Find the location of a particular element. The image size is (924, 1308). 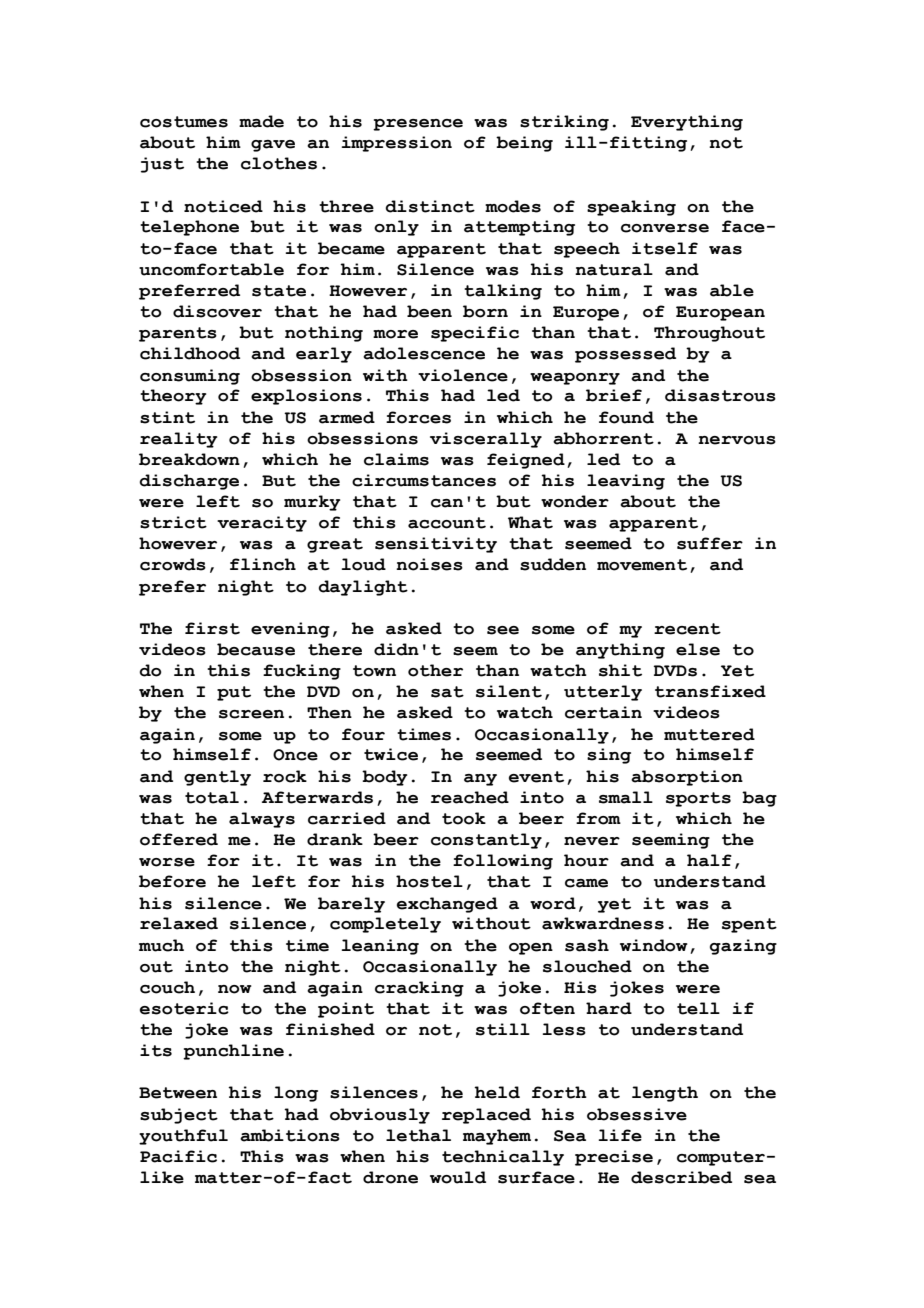

half is located at coordinates (709, 860).
